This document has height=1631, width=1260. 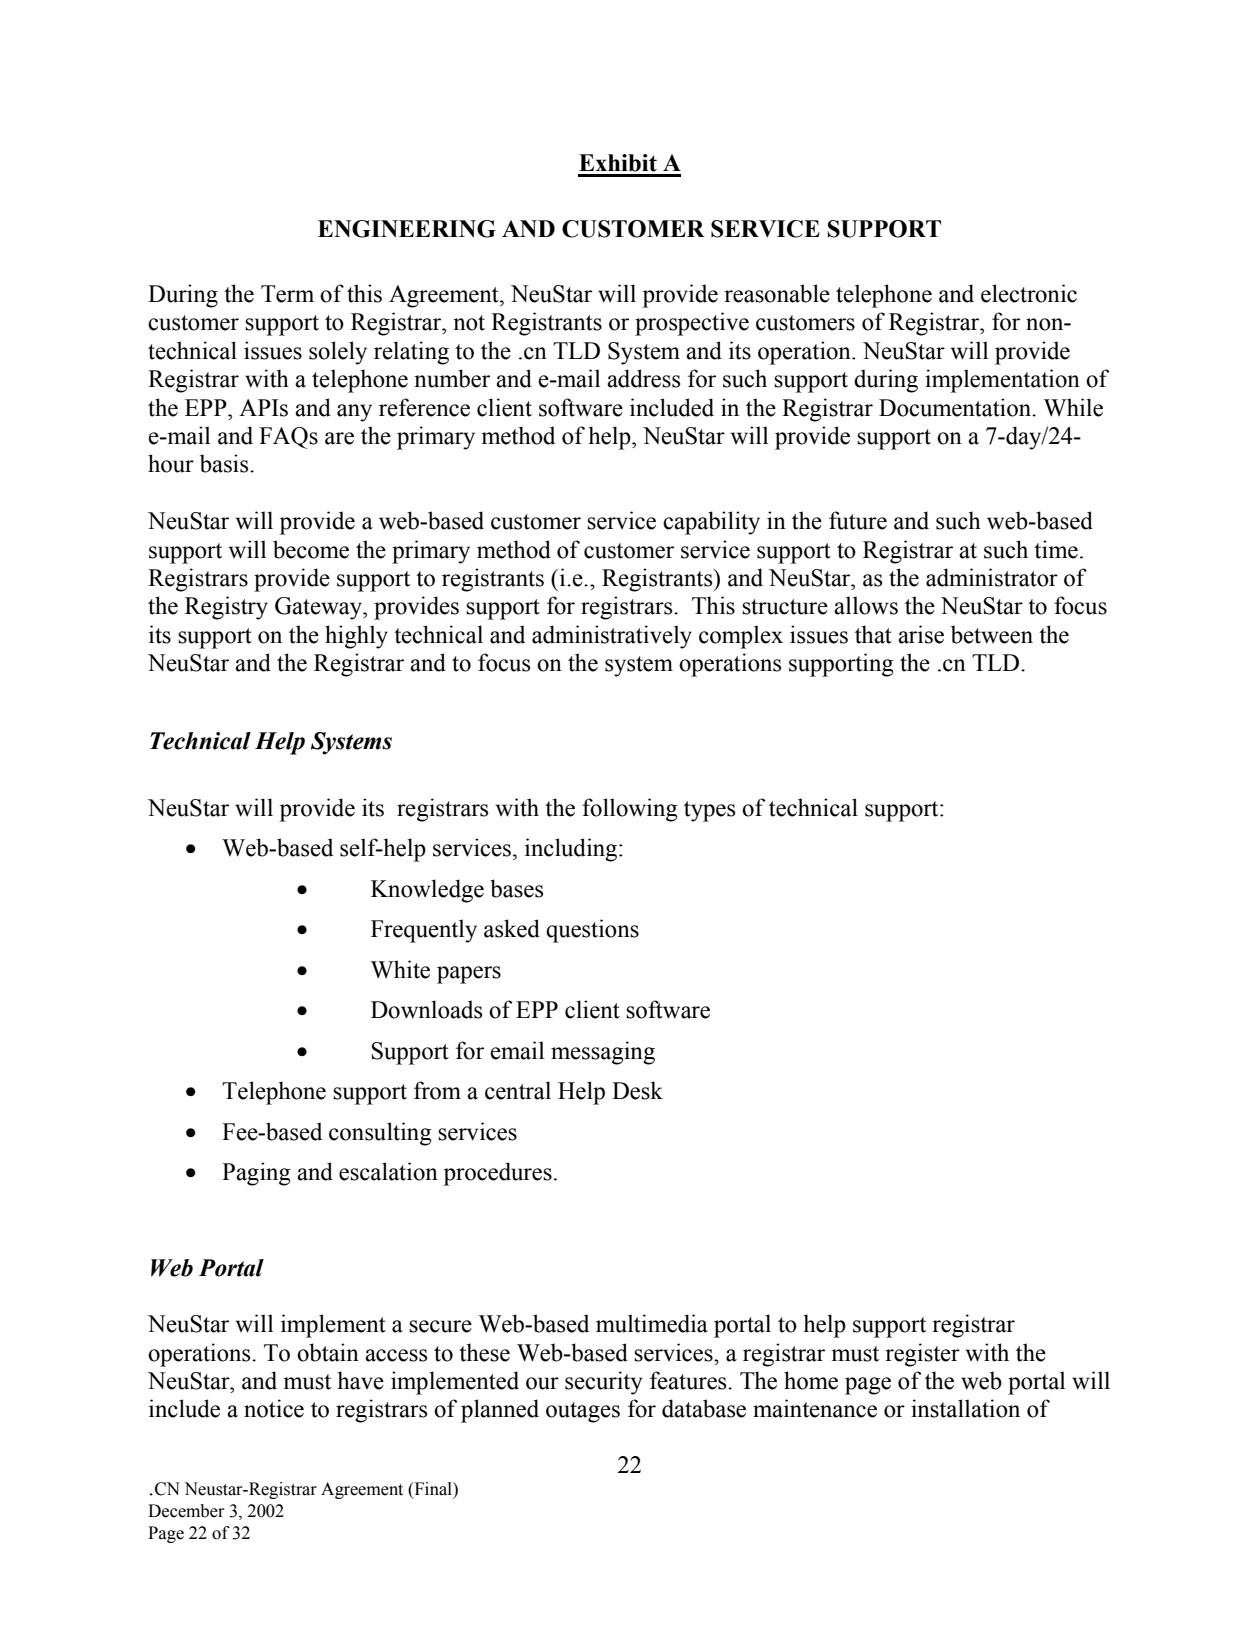 What do you see at coordinates (1029, 293) in the document?
I see `electronic` at bounding box center [1029, 293].
